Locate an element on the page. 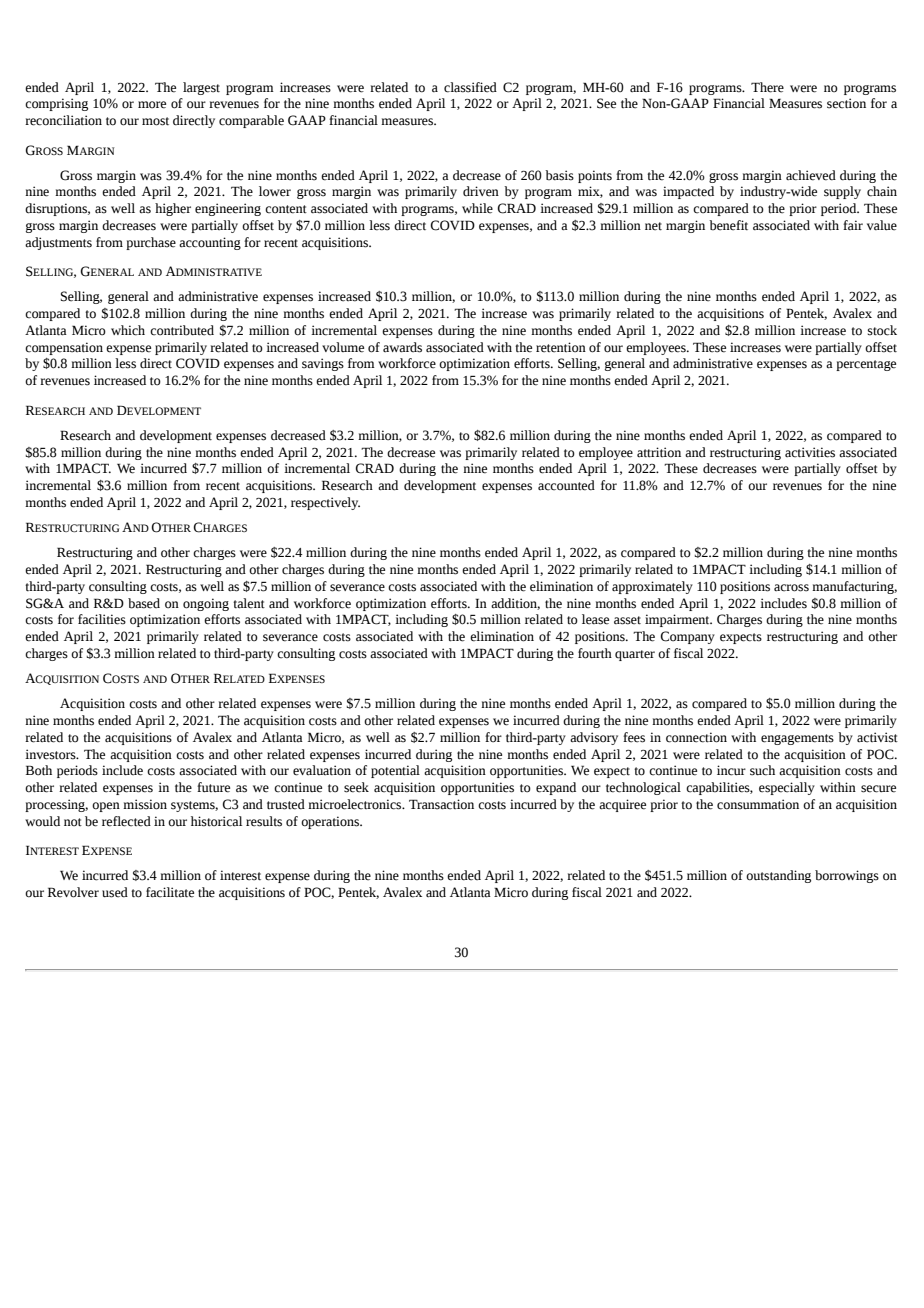  used is located at coordinates (115, 892).
